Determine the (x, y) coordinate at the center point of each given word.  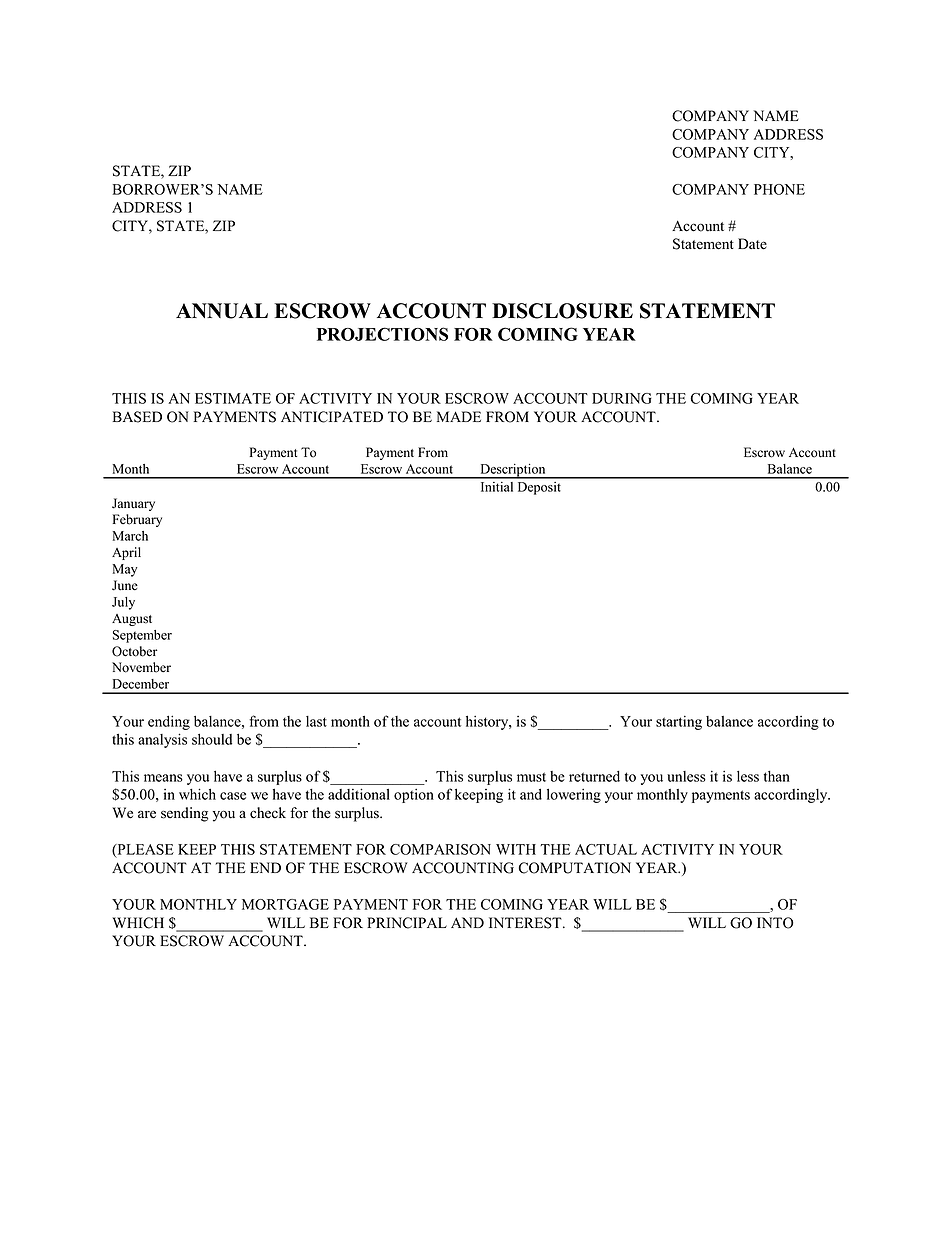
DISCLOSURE (562, 311)
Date (752, 244)
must (531, 777)
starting (679, 722)
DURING (622, 398)
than (777, 776)
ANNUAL (222, 311)
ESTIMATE (233, 398)
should (212, 739)
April (126, 553)
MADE (459, 416)
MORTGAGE (285, 904)
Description (513, 471)
